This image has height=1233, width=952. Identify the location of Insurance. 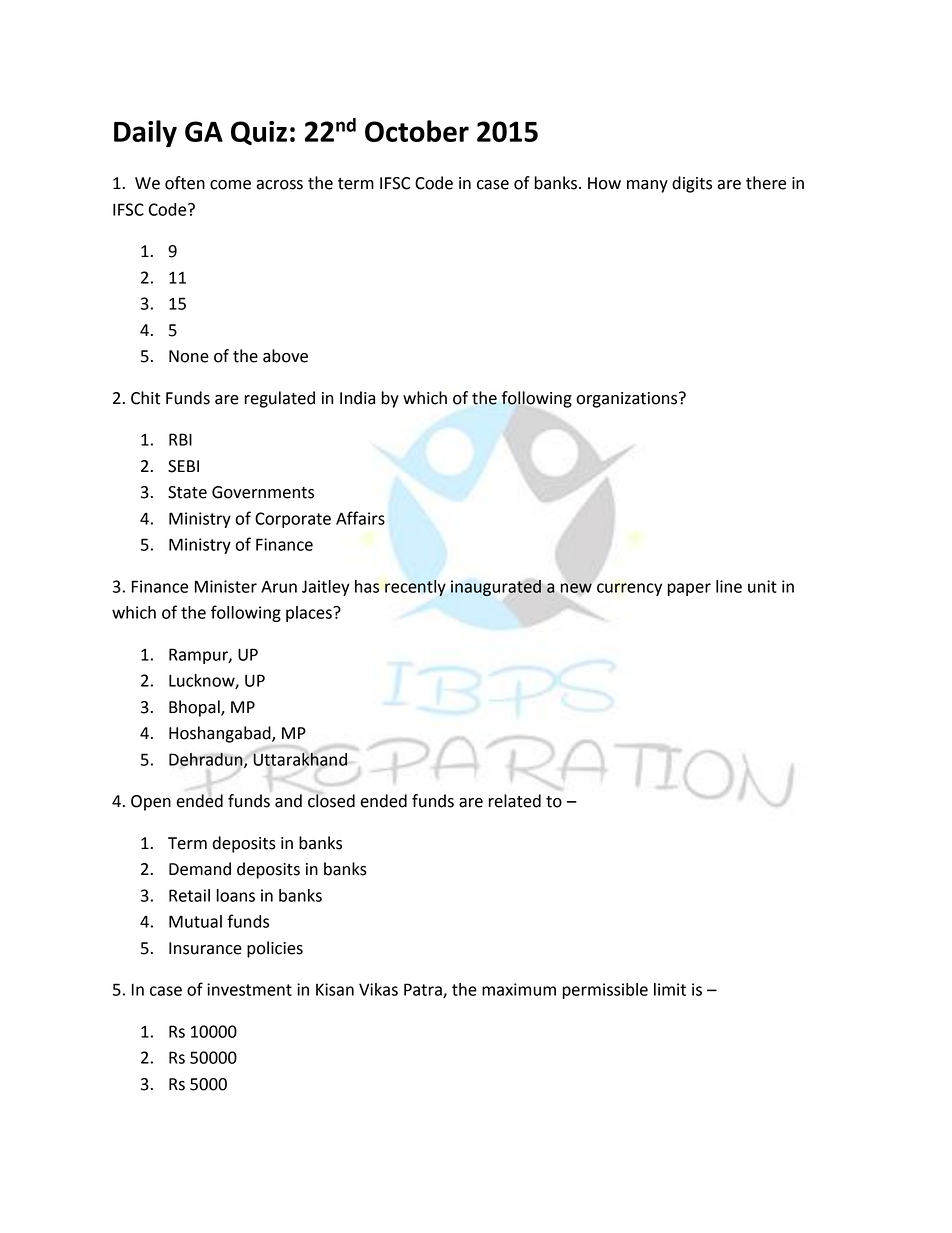
(205, 948).
